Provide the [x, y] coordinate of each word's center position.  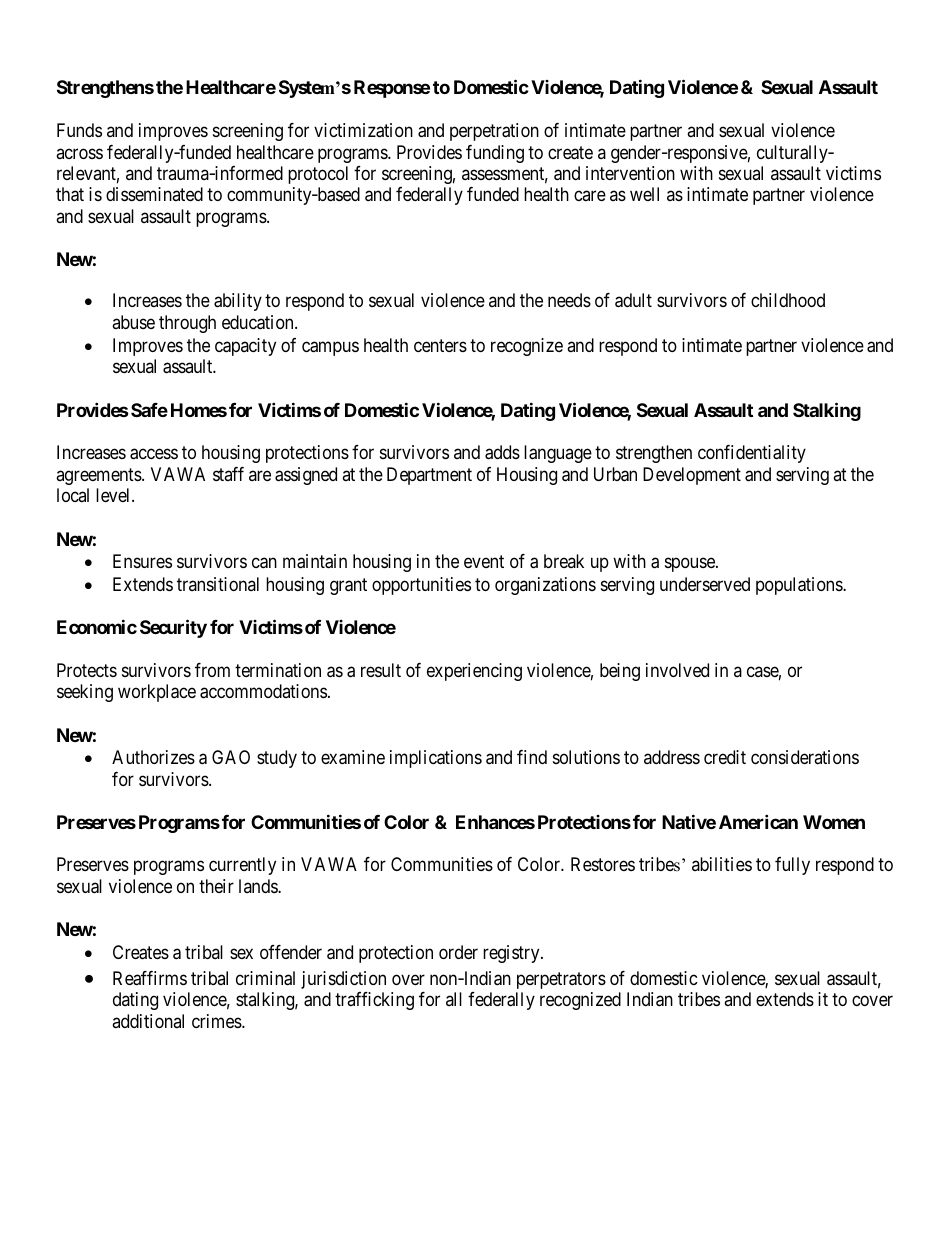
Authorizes [153, 757]
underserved [705, 584]
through [187, 324]
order [458, 952]
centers [440, 345]
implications [436, 759]
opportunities [421, 586]
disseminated [154, 194]
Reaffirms [150, 978]
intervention [630, 173]
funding [495, 154]
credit [725, 757]
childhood [788, 300]
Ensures [142, 561]
